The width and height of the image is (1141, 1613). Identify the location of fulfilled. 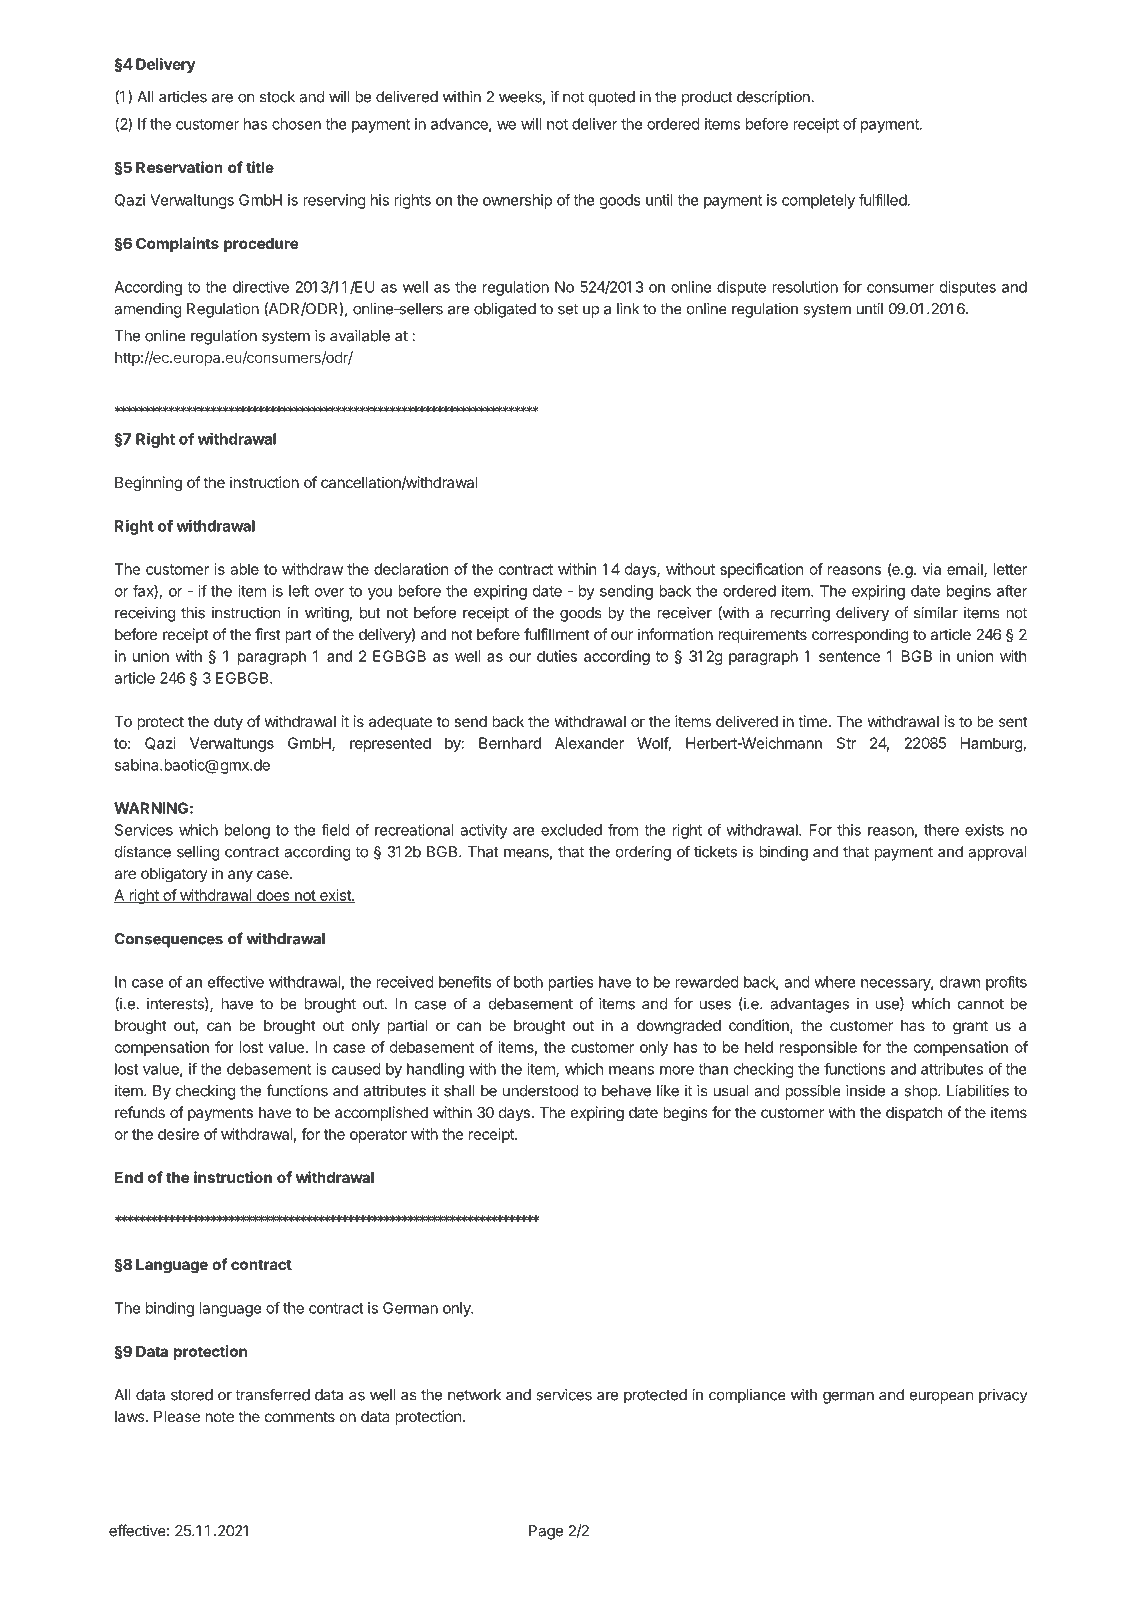
(883, 200).
